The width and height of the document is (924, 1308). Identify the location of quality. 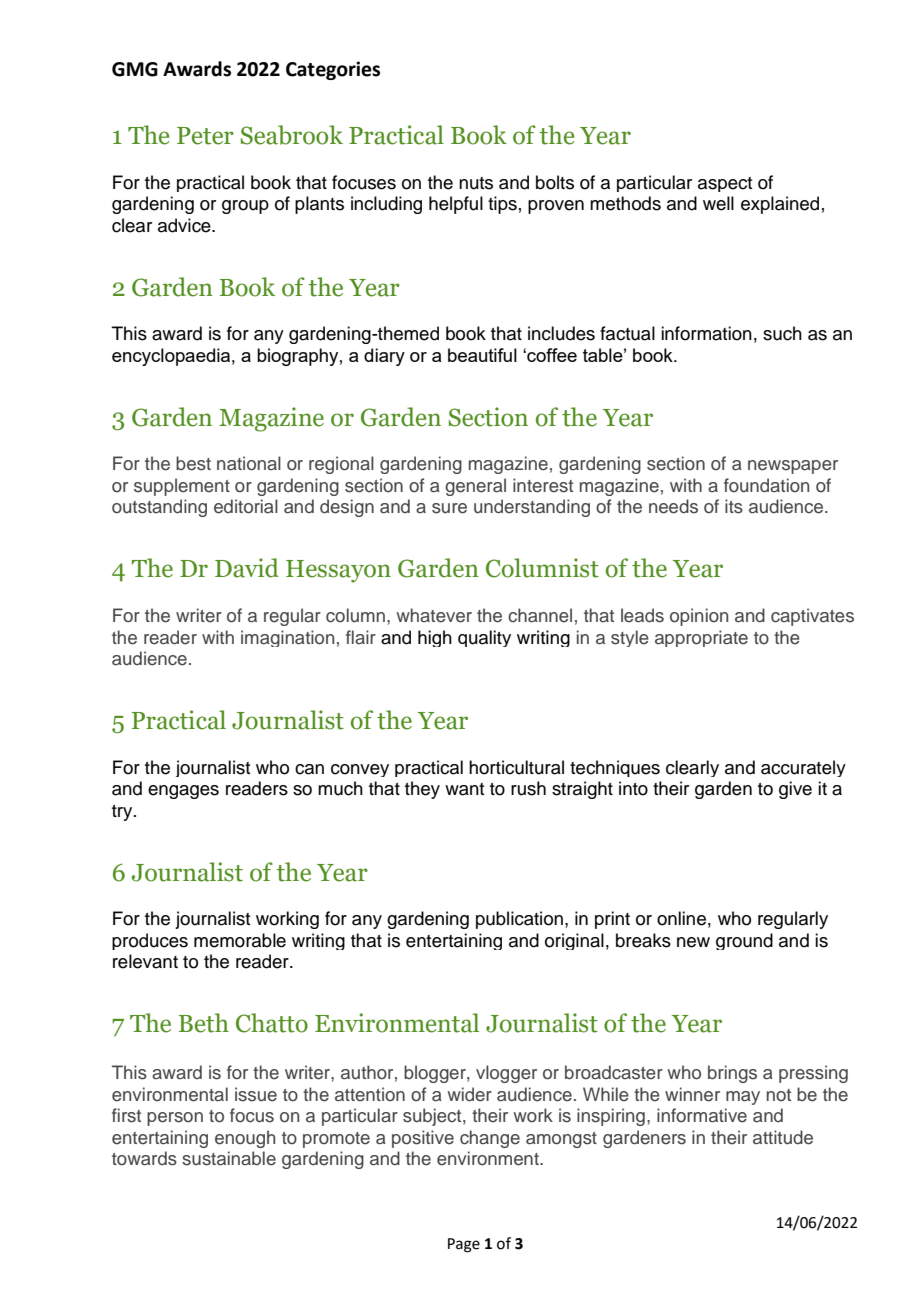
(484, 638).
